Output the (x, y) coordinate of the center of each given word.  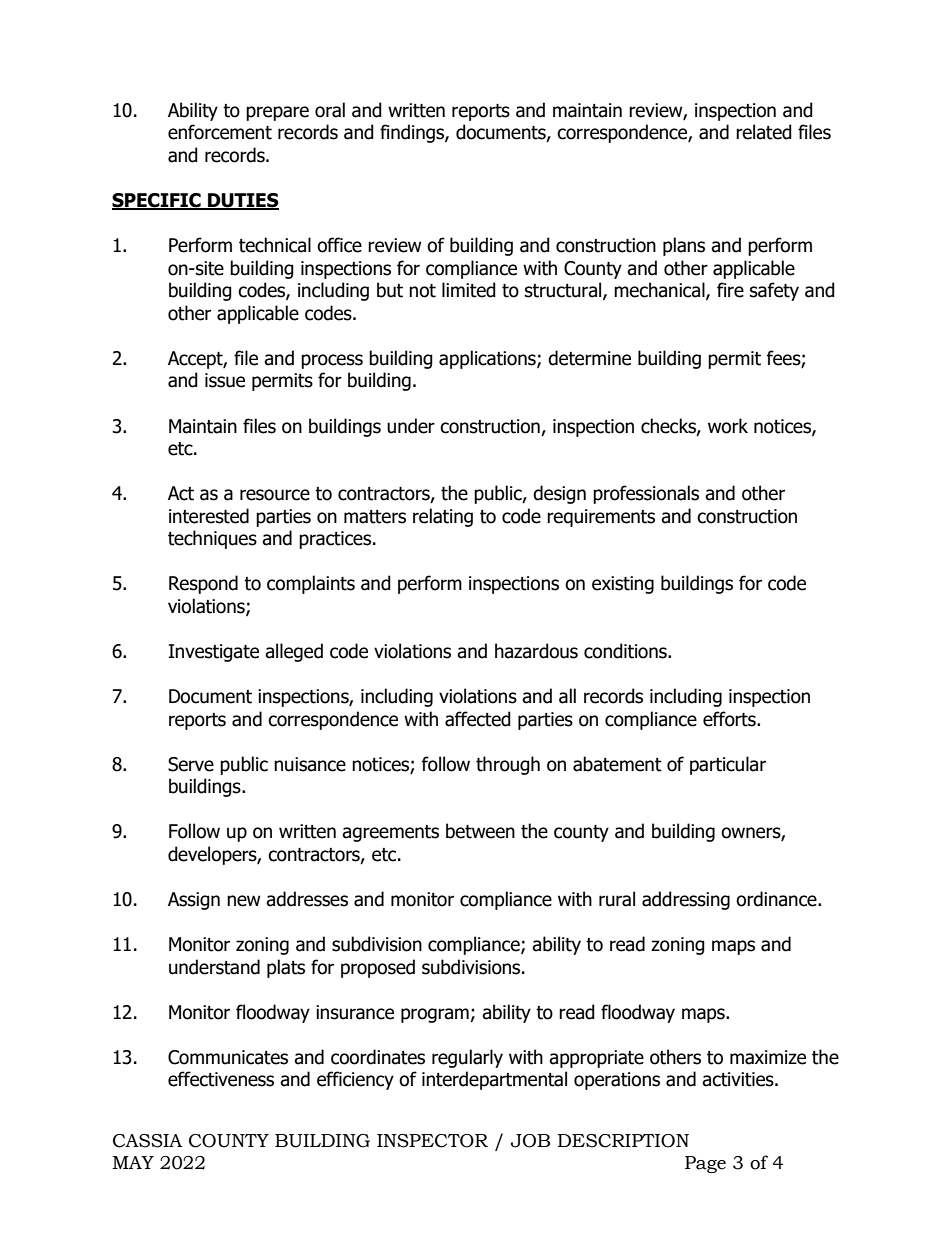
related (764, 132)
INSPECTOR (432, 1141)
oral (330, 110)
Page (705, 1164)
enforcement (220, 132)
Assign (194, 901)
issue (225, 380)
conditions (626, 651)
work (728, 426)
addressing (686, 900)
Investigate (213, 653)
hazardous (536, 651)
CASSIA (147, 1141)
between (480, 831)
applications (488, 359)
